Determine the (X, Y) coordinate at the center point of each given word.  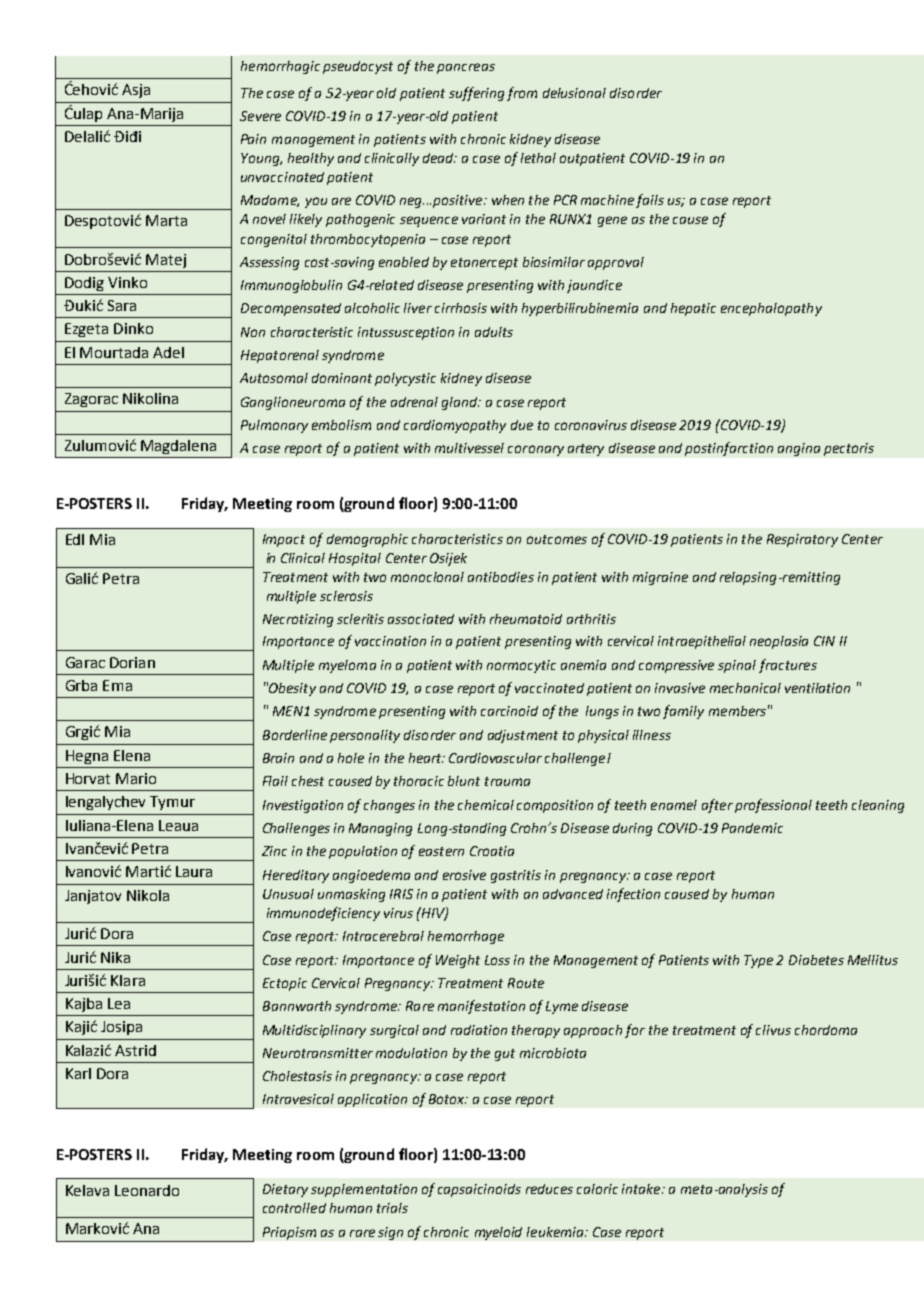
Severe (260, 116)
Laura (194, 871)
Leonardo (147, 1190)
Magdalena (178, 447)
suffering (476, 94)
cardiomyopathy (455, 426)
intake (642, 1189)
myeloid (498, 1233)
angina (799, 449)
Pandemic (752, 828)
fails (650, 201)
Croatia (492, 851)
